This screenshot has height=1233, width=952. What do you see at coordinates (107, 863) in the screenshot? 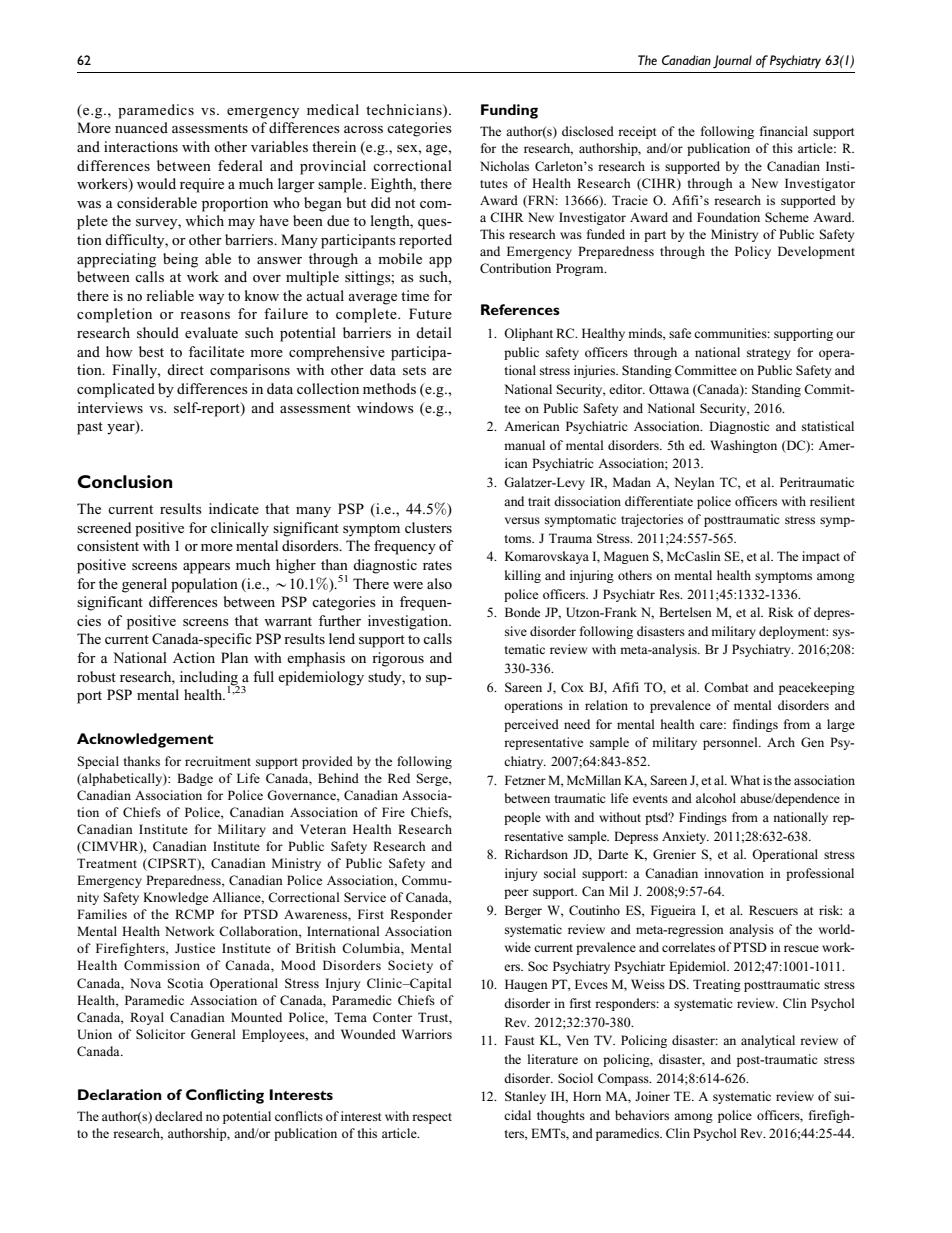
I see `Treatment` at bounding box center [107, 863].
